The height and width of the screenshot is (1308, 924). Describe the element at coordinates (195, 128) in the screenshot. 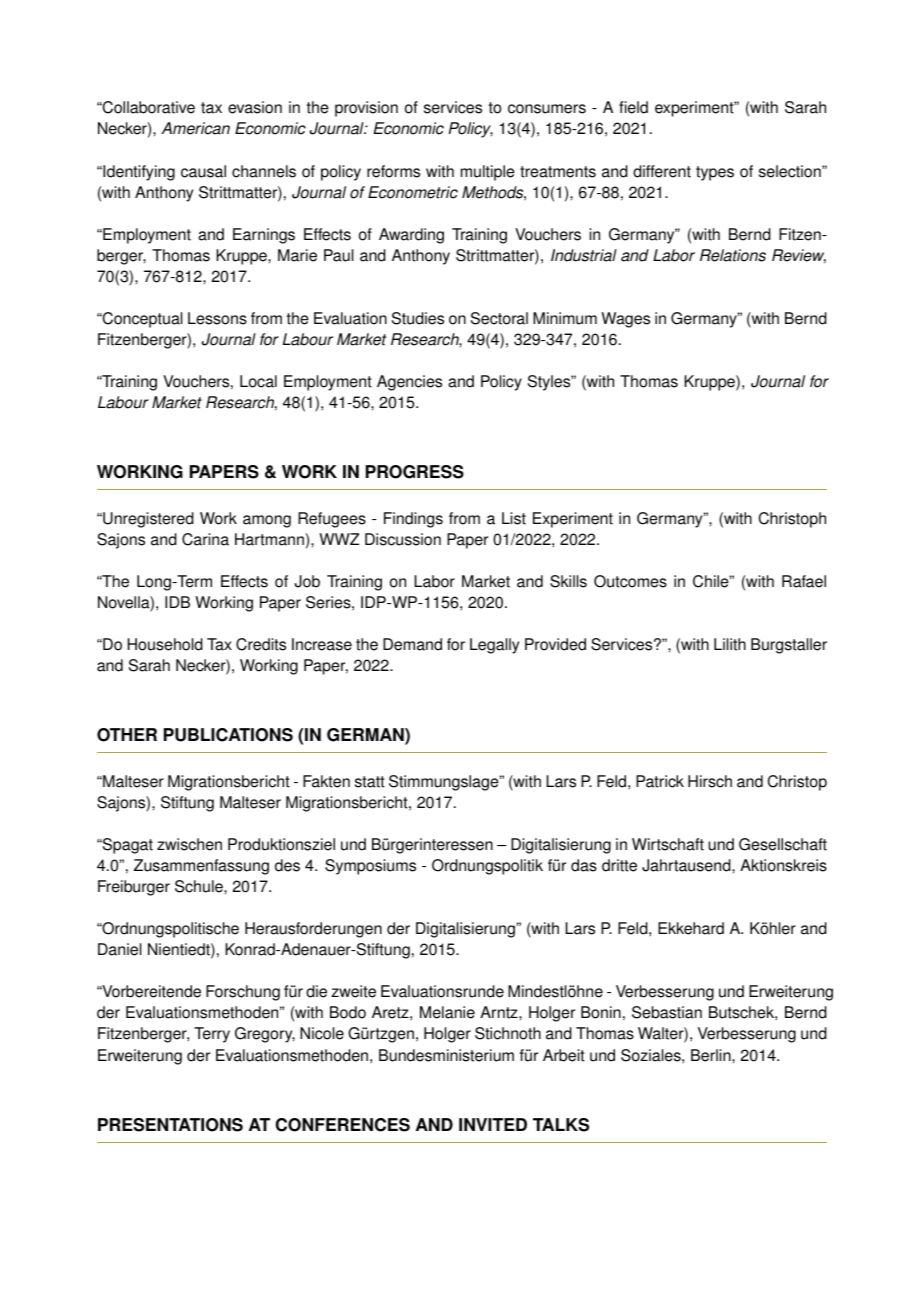

I see `American` at that location.
